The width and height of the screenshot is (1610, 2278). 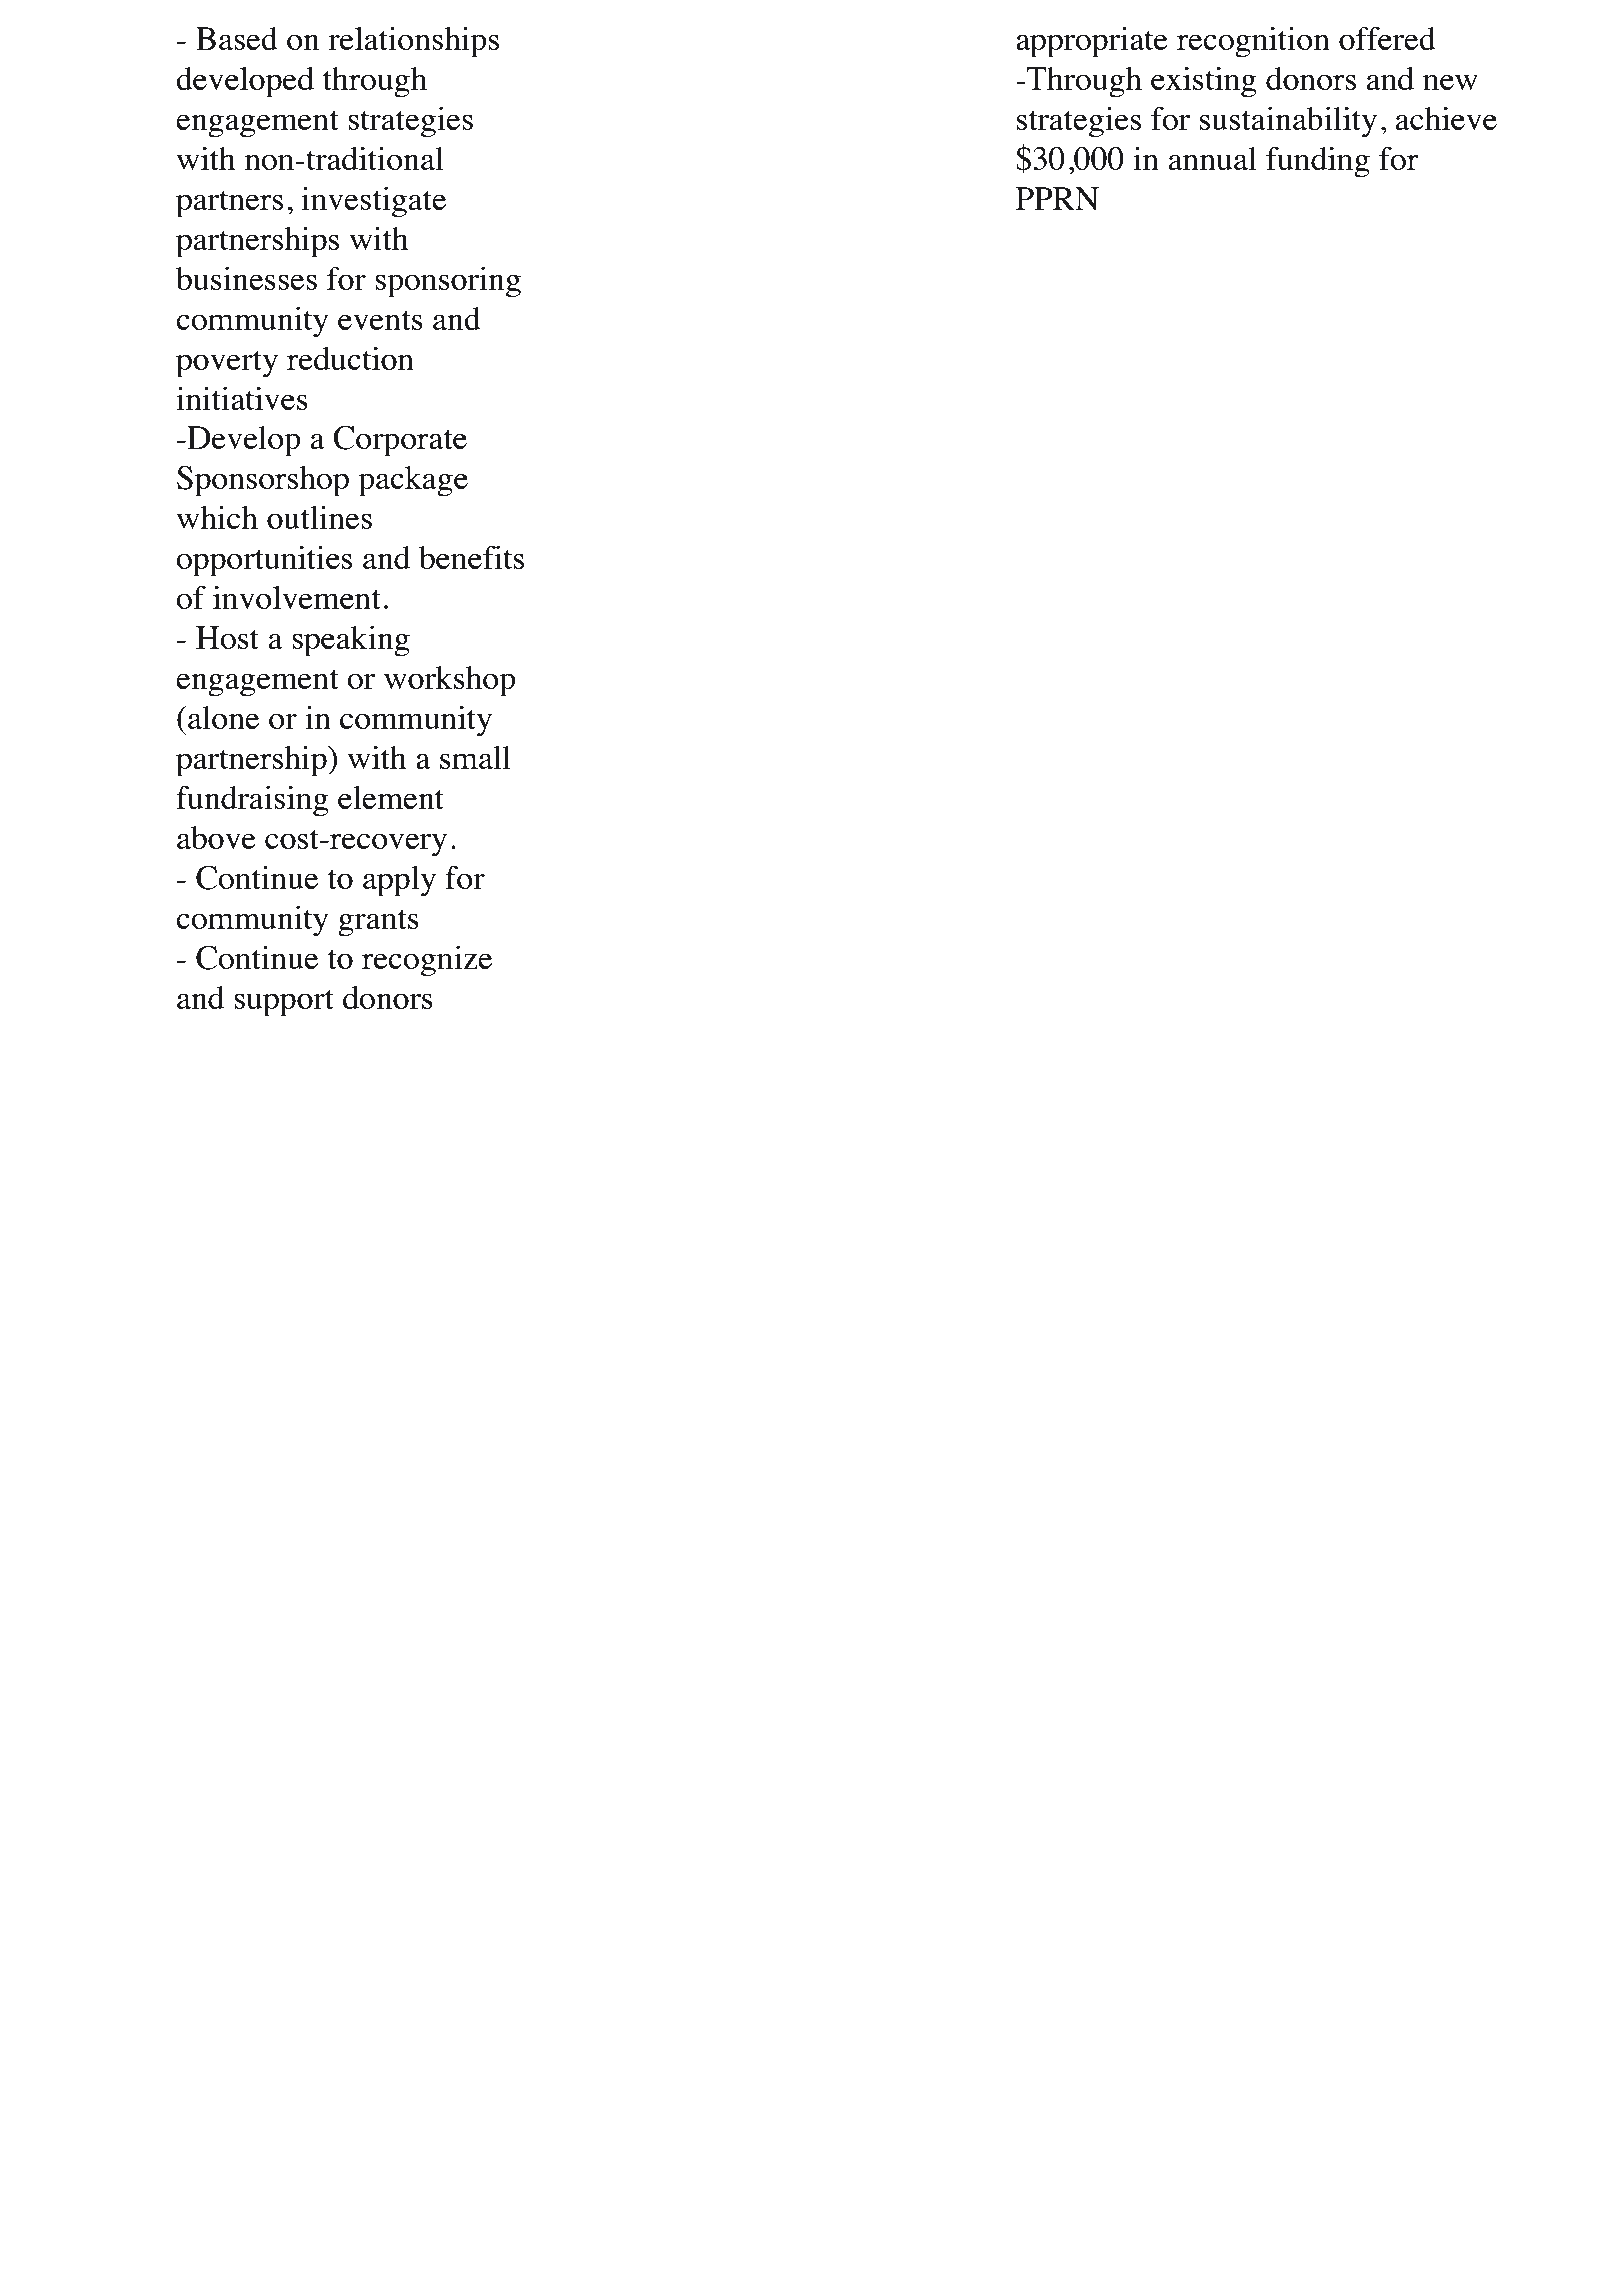 What do you see at coordinates (1092, 42) in the screenshot?
I see `appropriate` at bounding box center [1092, 42].
